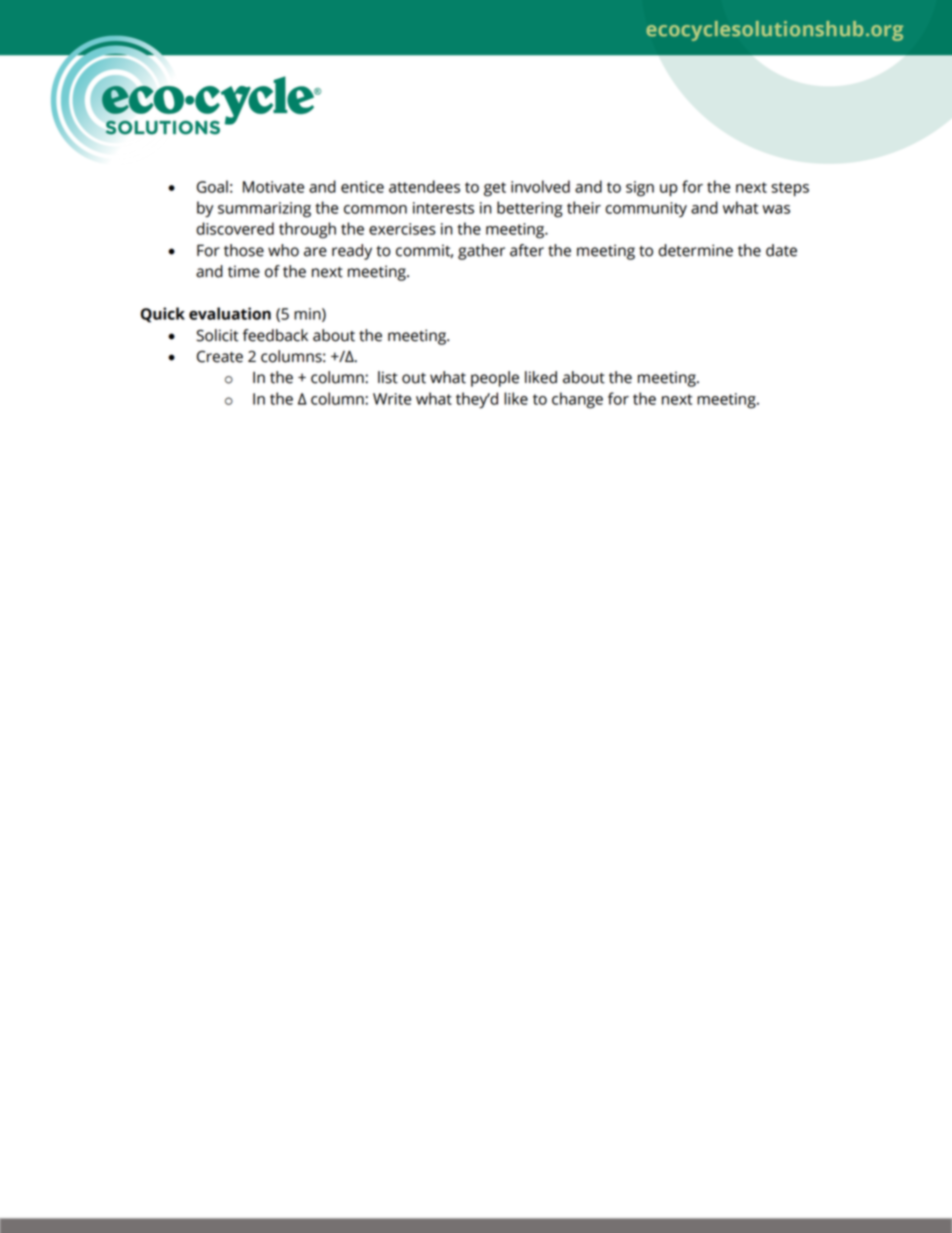 The width and height of the page is (952, 1233). Describe the element at coordinates (495, 189) in the page. I see `get` at that location.
